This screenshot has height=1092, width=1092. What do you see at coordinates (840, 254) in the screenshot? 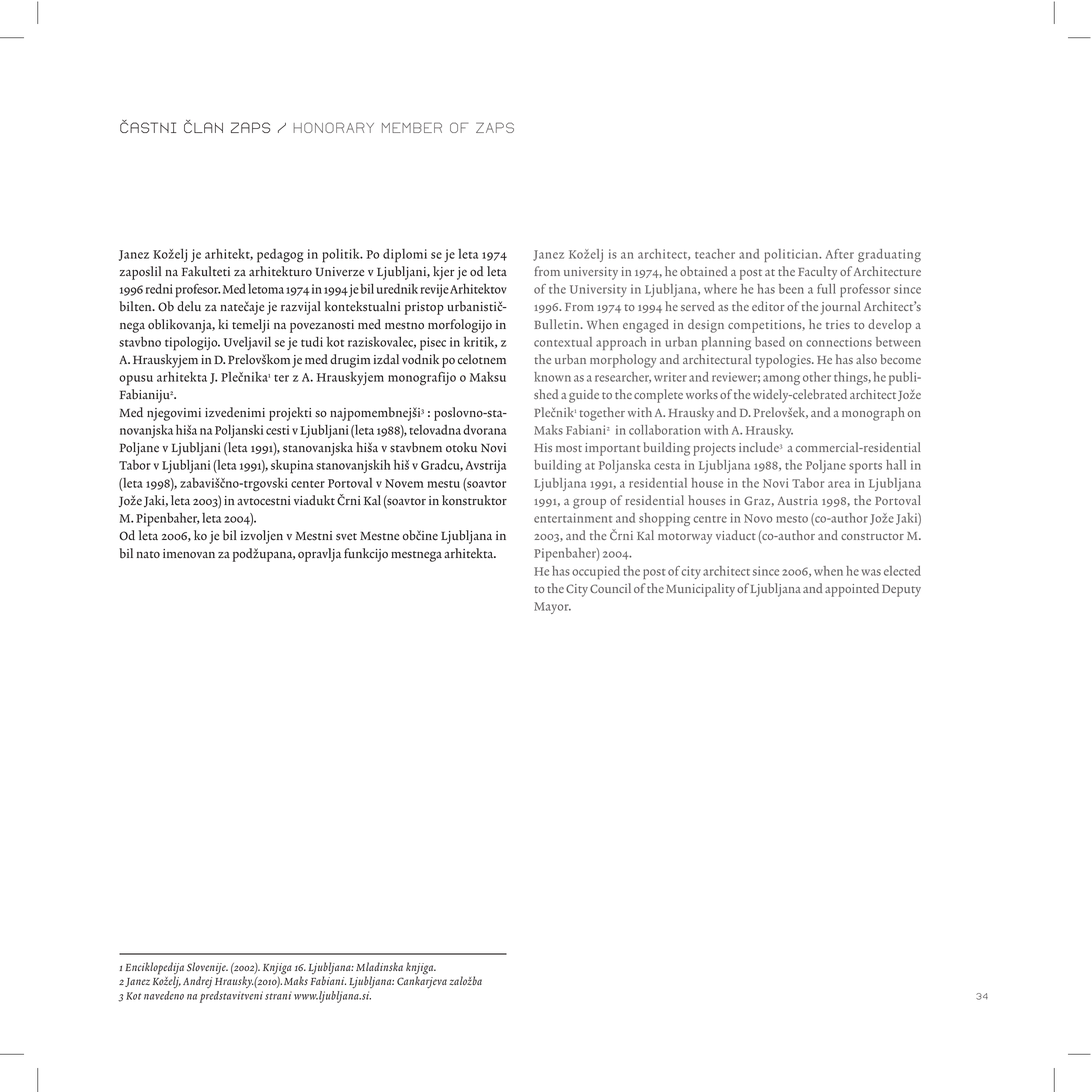
I see `After` at bounding box center [840, 254].
